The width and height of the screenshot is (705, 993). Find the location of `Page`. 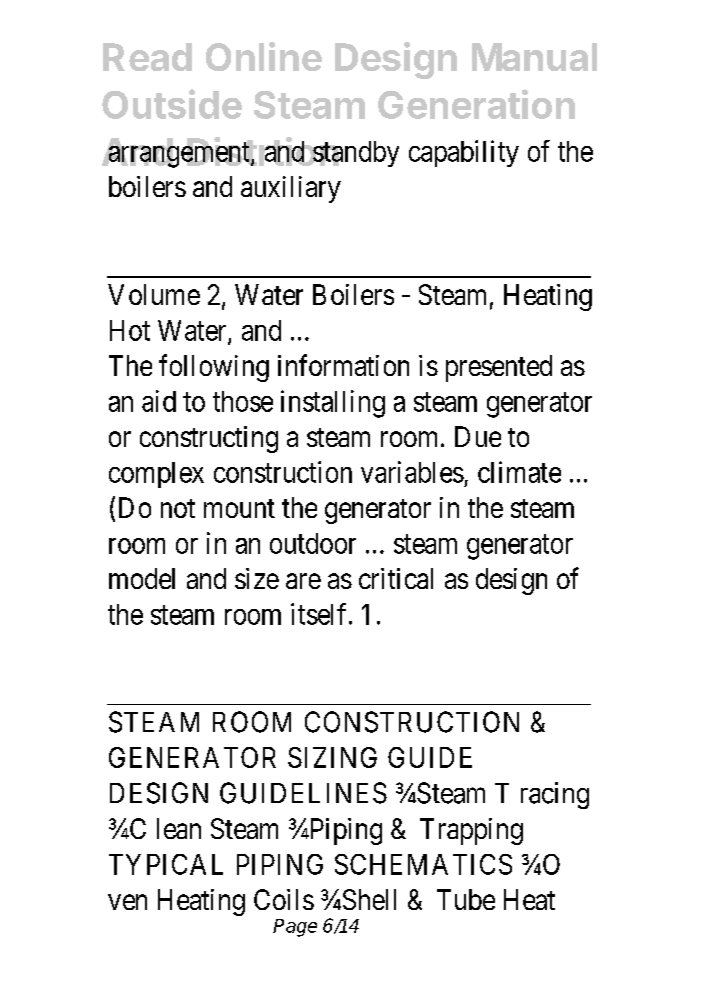

Page is located at coordinates (295, 928).
